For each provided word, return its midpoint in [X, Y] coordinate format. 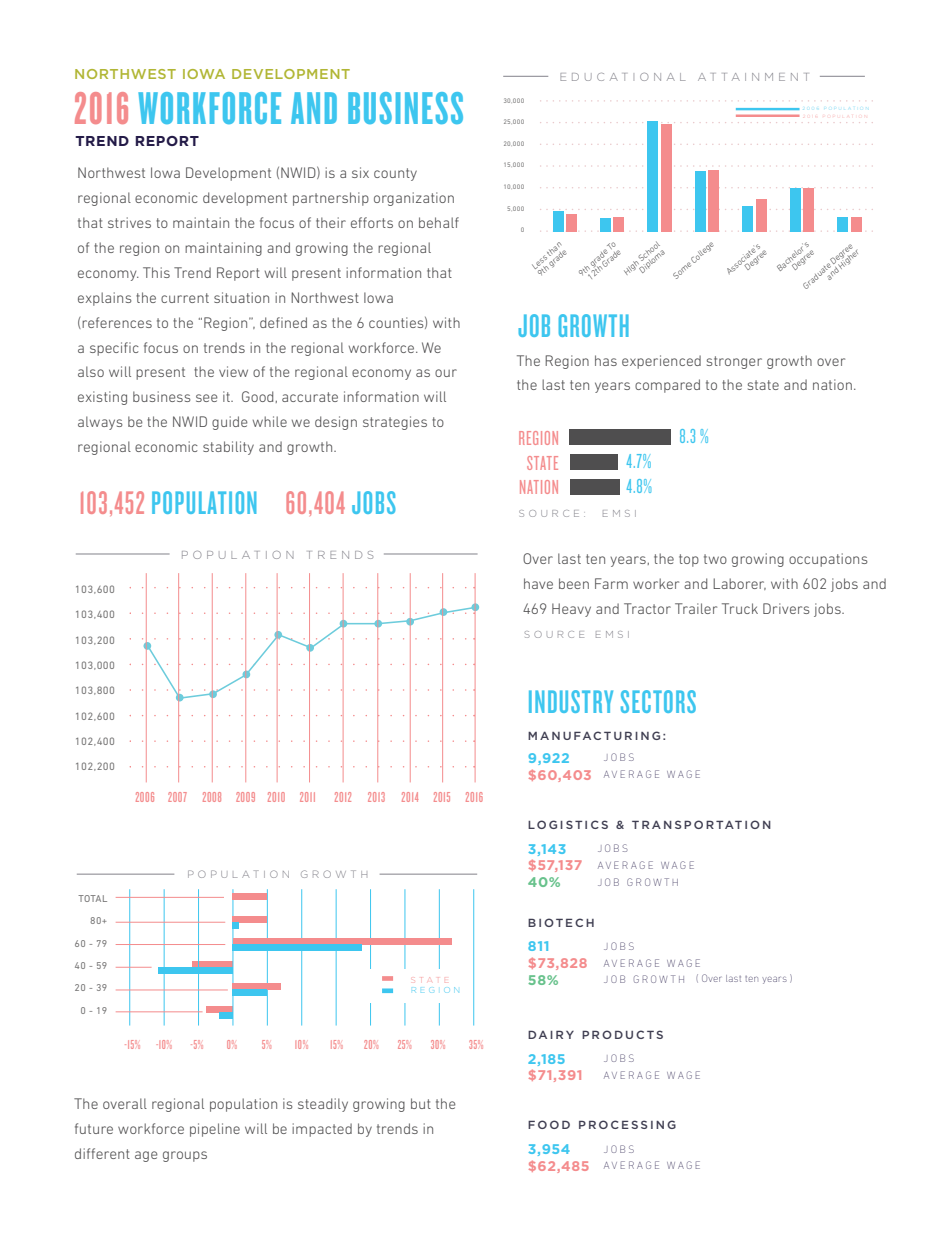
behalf [439, 222]
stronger [734, 362]
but [421, 1103]
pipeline [215, 1130]
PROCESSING [627, 1124]
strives [129, 222]
